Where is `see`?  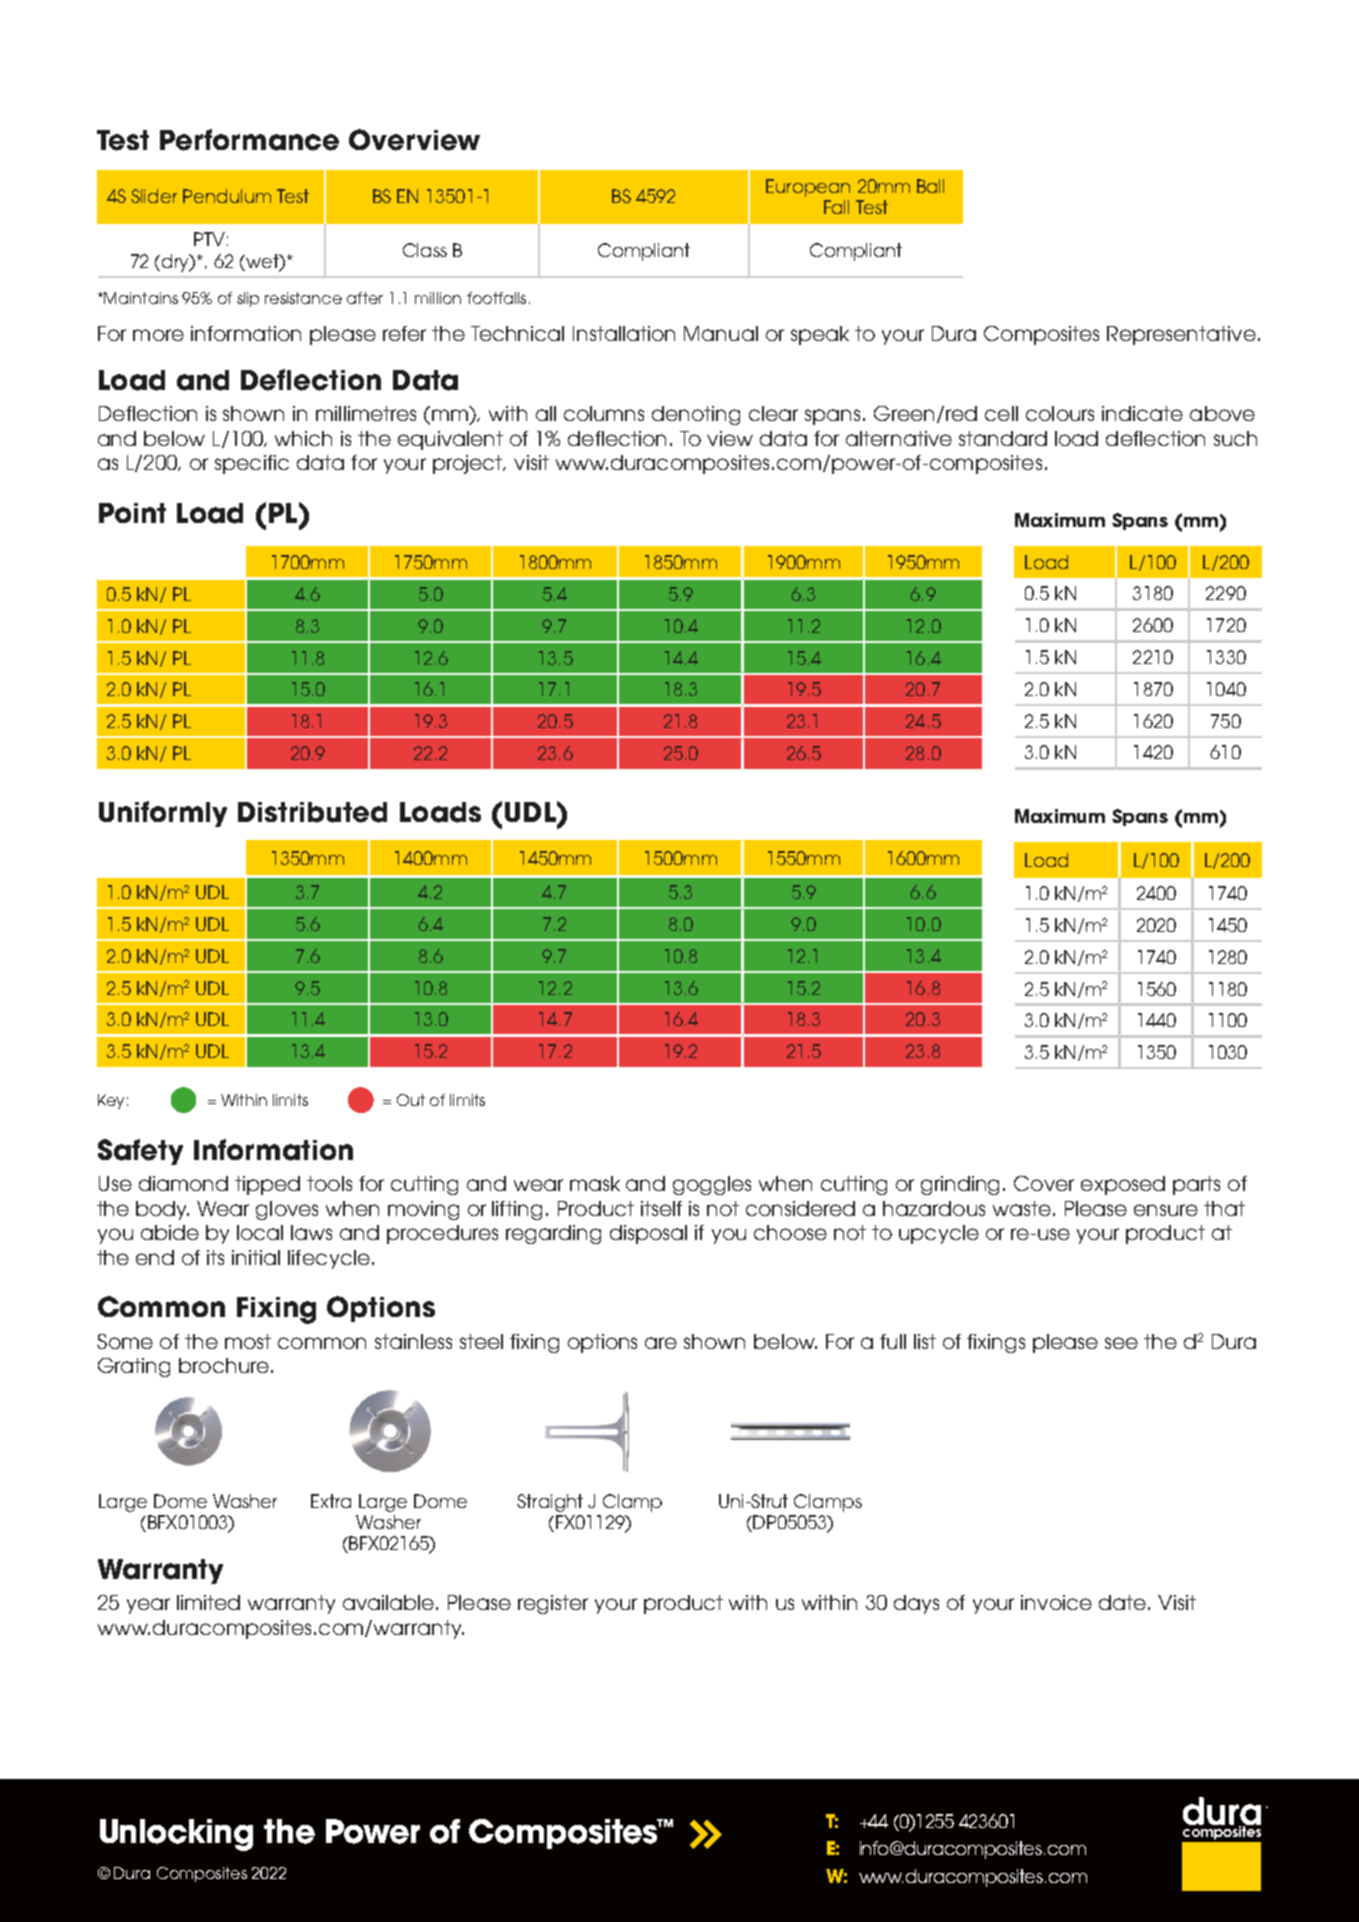
see is located at coordinates (1121, 1343).
